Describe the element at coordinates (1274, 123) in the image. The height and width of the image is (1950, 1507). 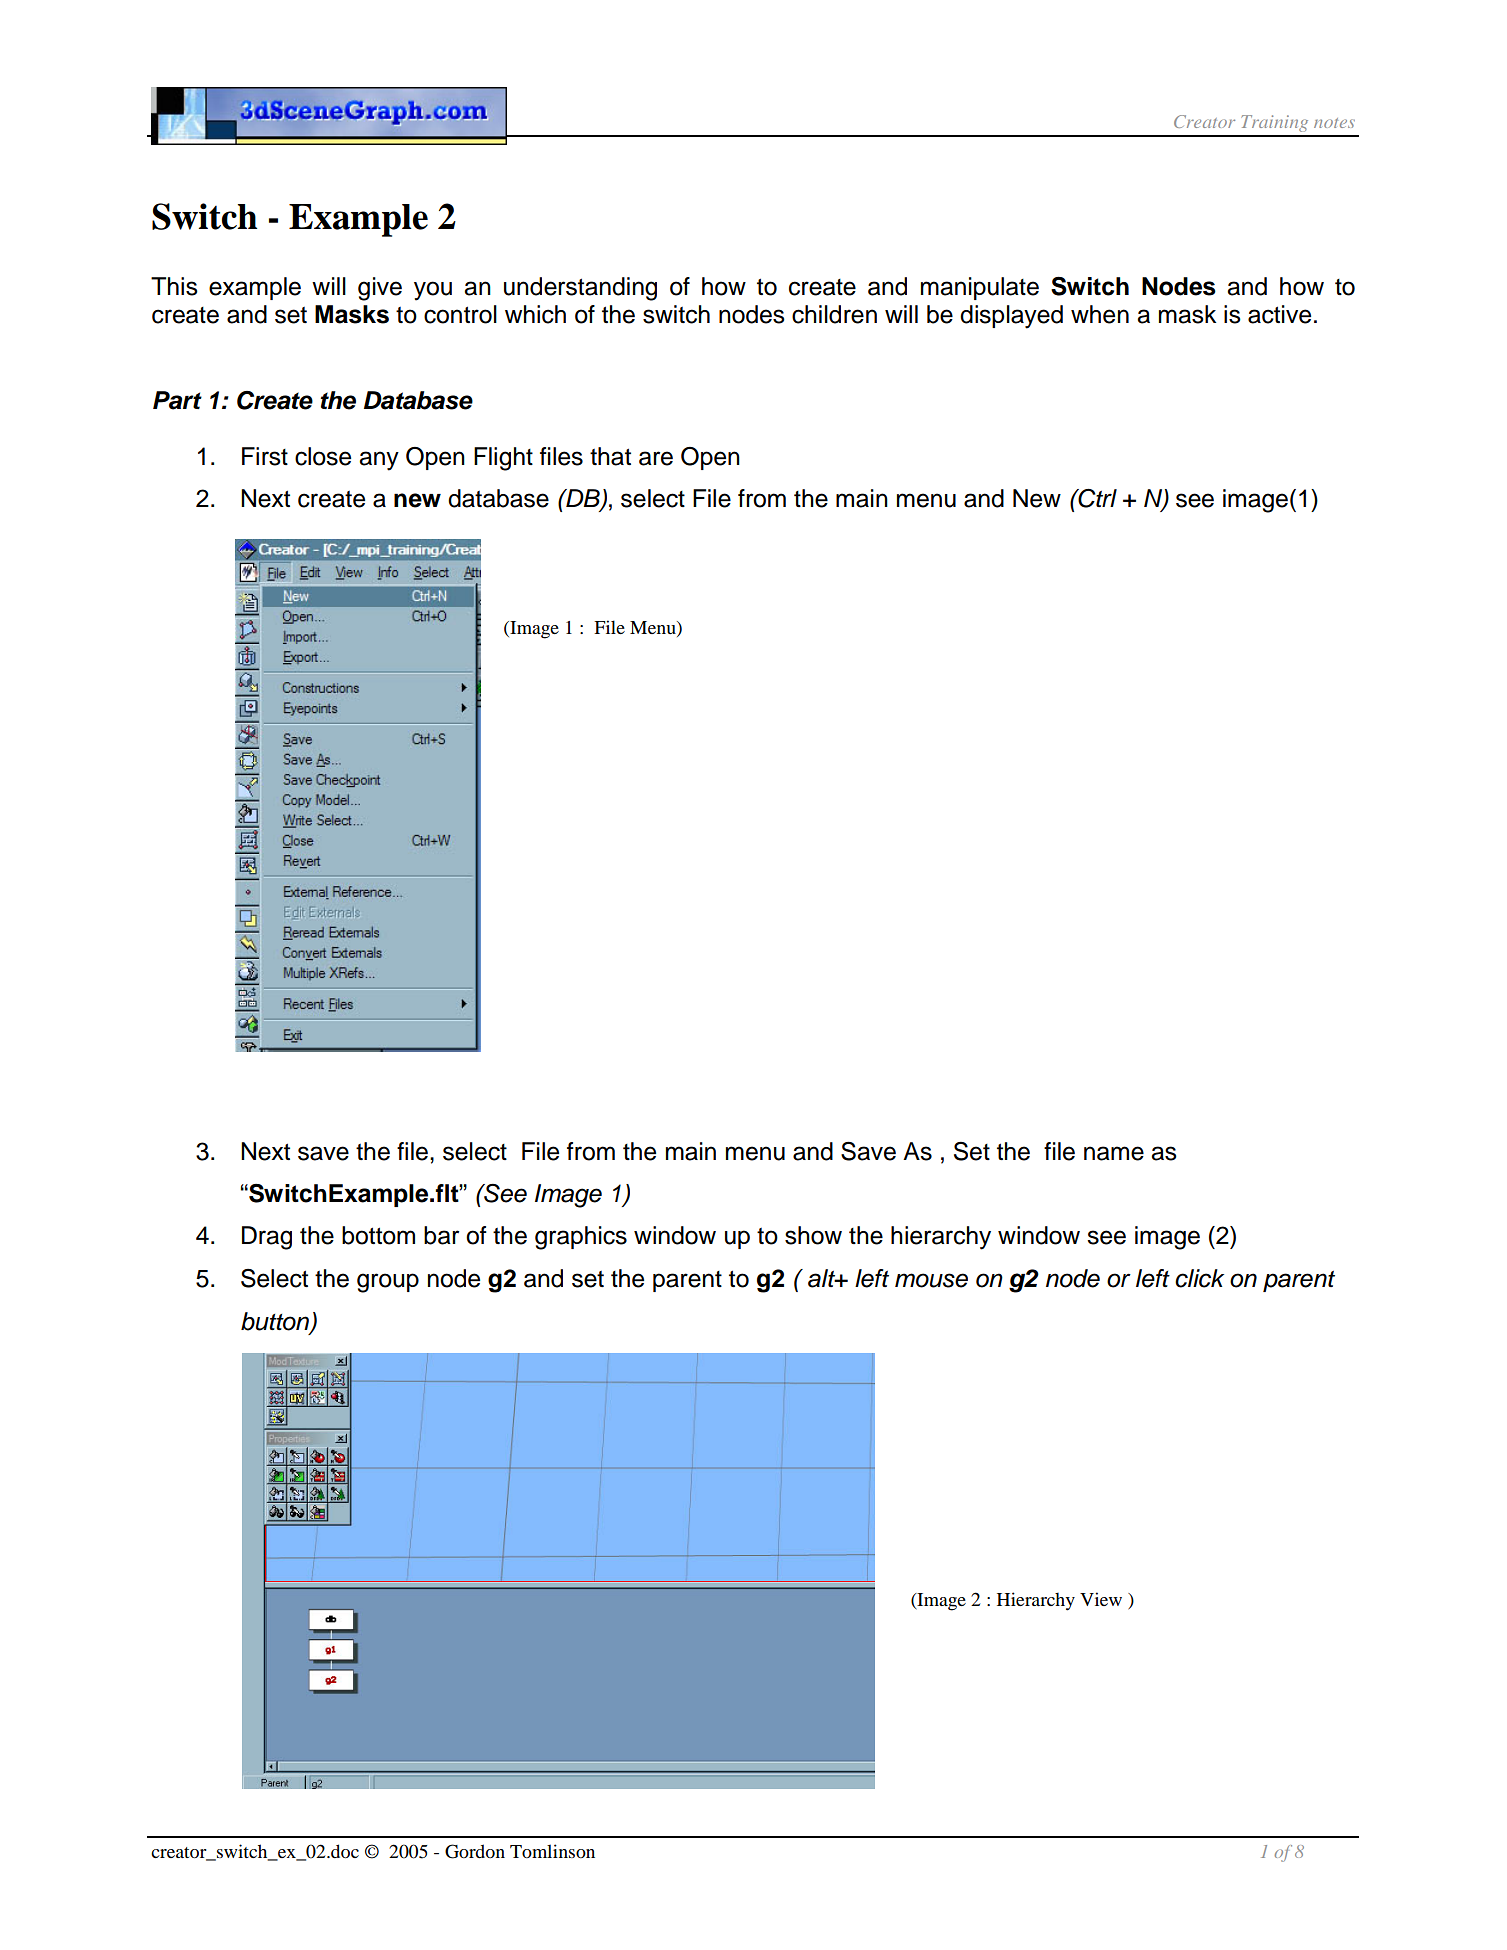
I see `Training` at that location.
